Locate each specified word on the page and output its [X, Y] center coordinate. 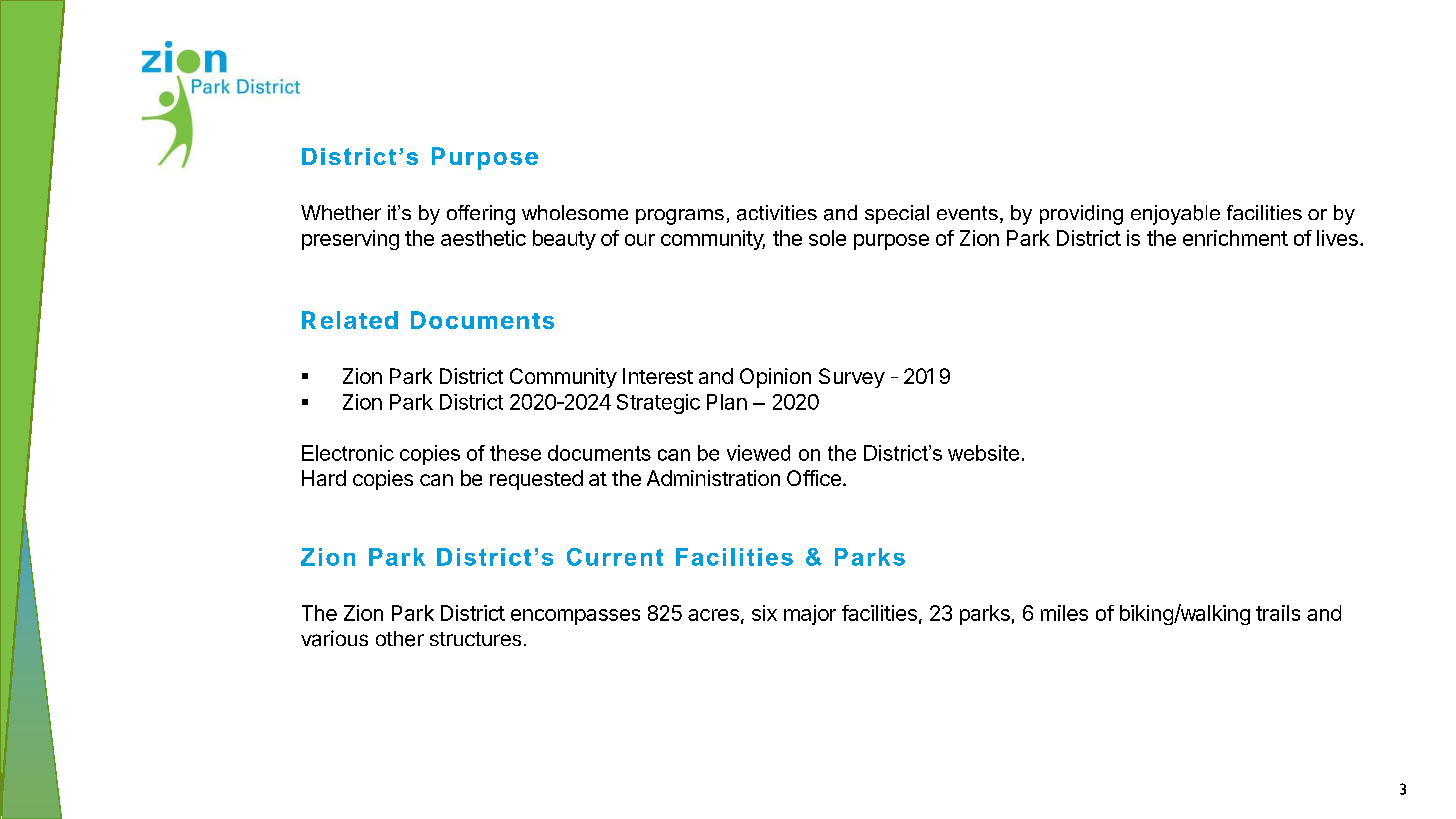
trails [1278, 613]
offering [481, 215]
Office [814, 478]
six [764, 613]
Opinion [775, 378]
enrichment [1235, 238]
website [983, 453]
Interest [658, 376]
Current [615, 557]
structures [475, 639]
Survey [852, 378]
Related [350, 320]
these [515, 453]
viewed [758, 453]
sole [827, 238]
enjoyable [1175, 215]
